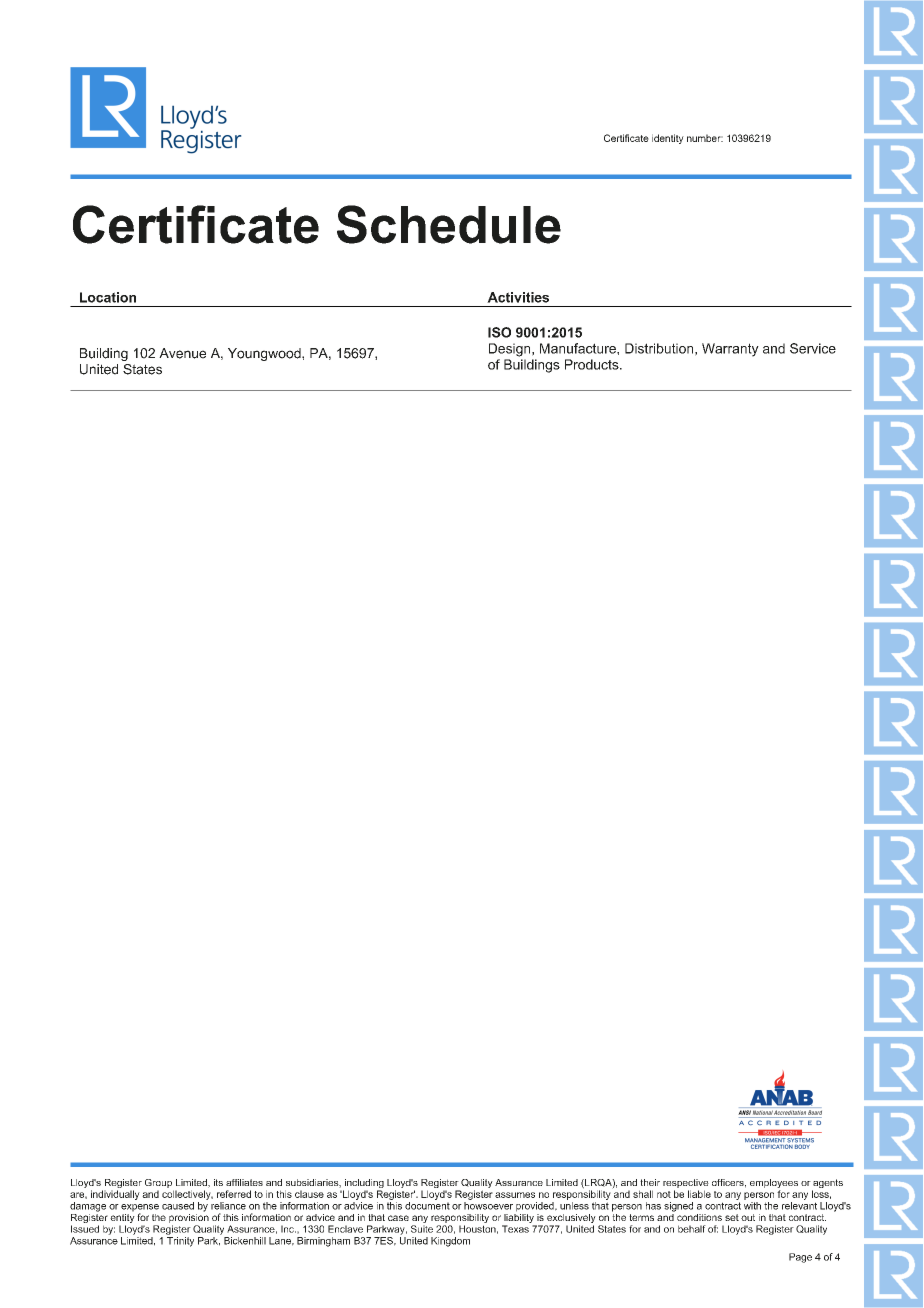 This document has height=1308, width=924. What do you see at coordinates (244, 1182) in the document?
I see `affiliates` at bounding box center [244, 1182].
